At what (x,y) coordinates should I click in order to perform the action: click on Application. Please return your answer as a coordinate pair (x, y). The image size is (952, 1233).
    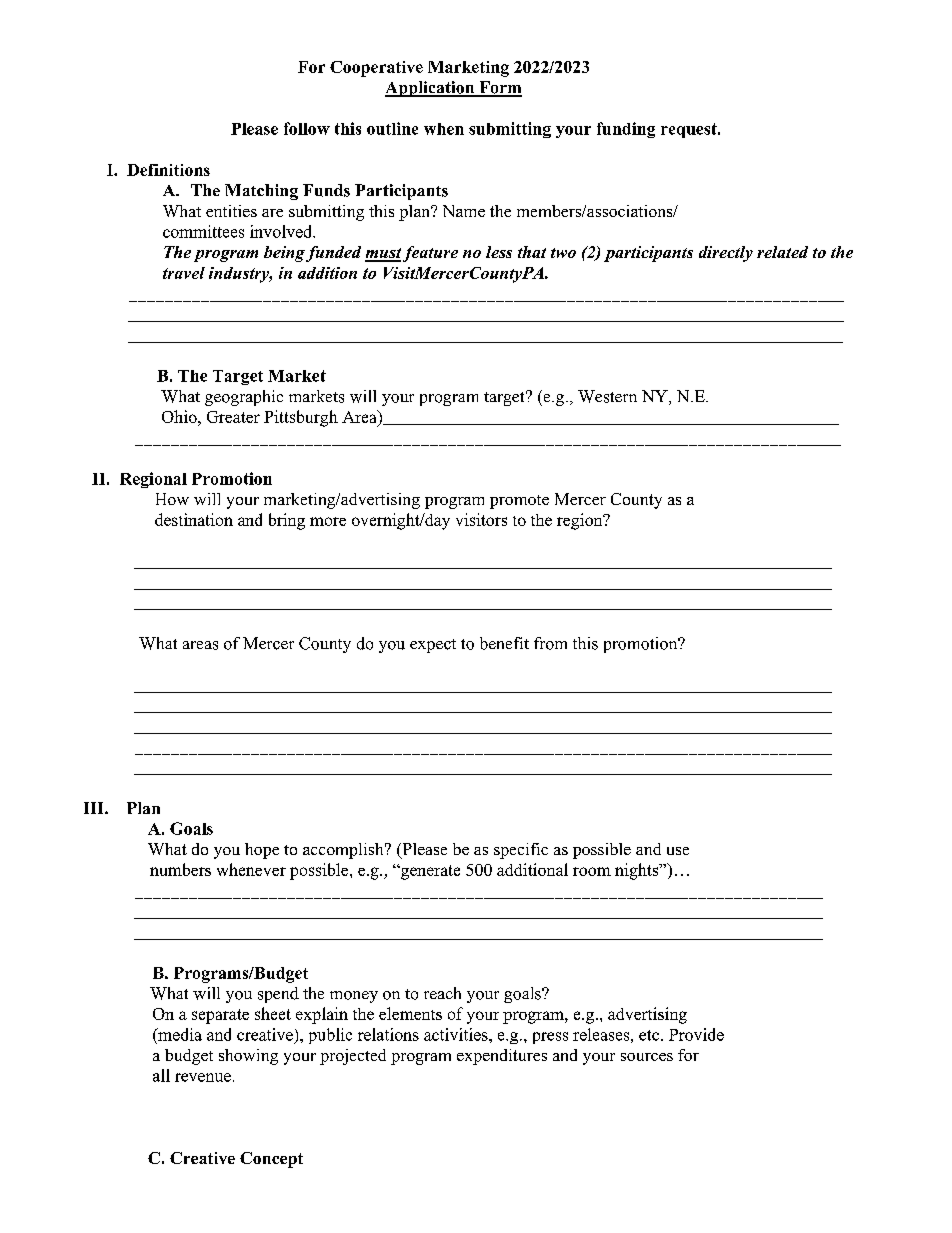
    Looking at the image, I should click on (431, 89).
